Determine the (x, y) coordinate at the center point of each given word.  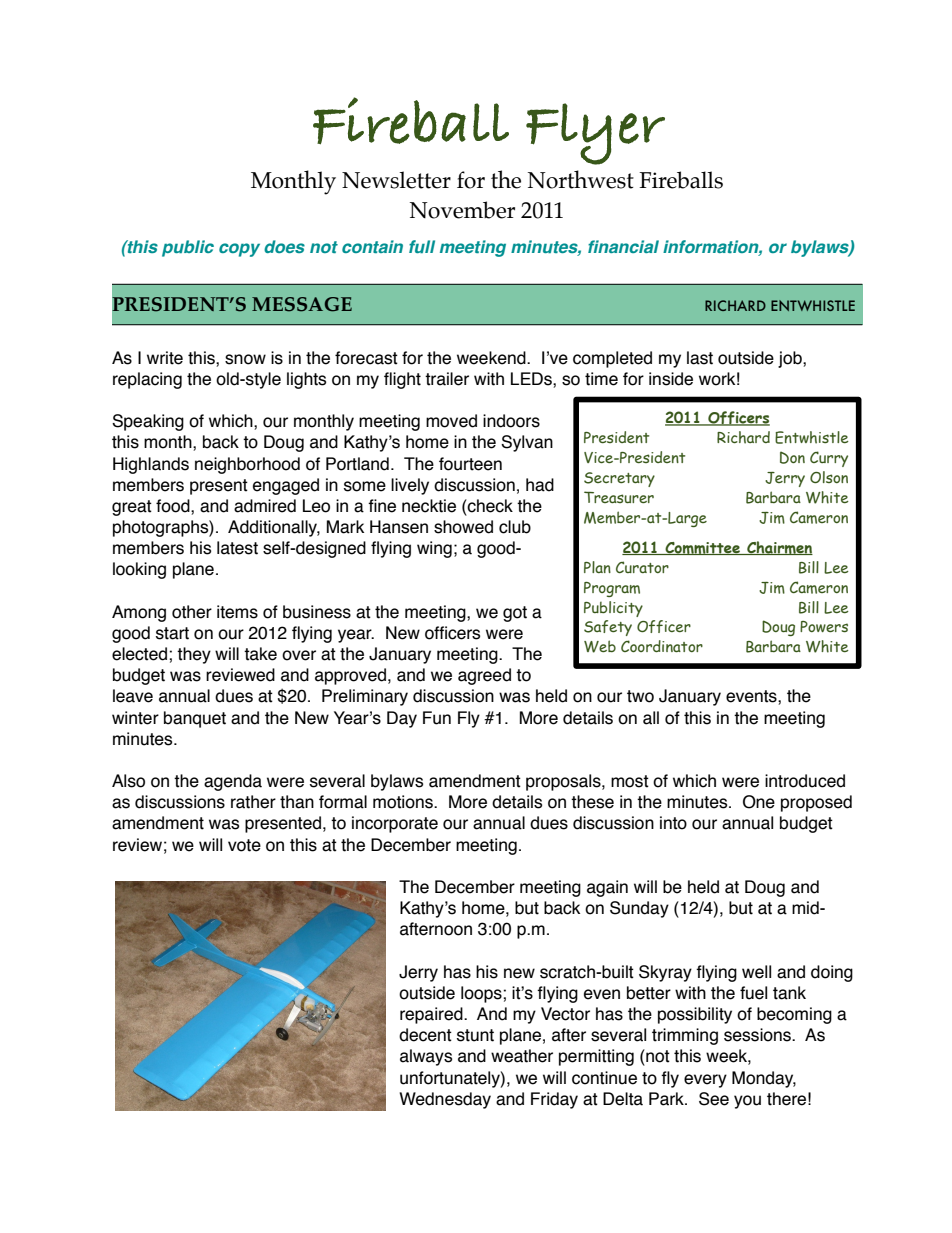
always (426, 1057)
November (462, 210)
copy (239, 250)
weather (522, 1056)
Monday (764, 1079)
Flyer (595, 134)
